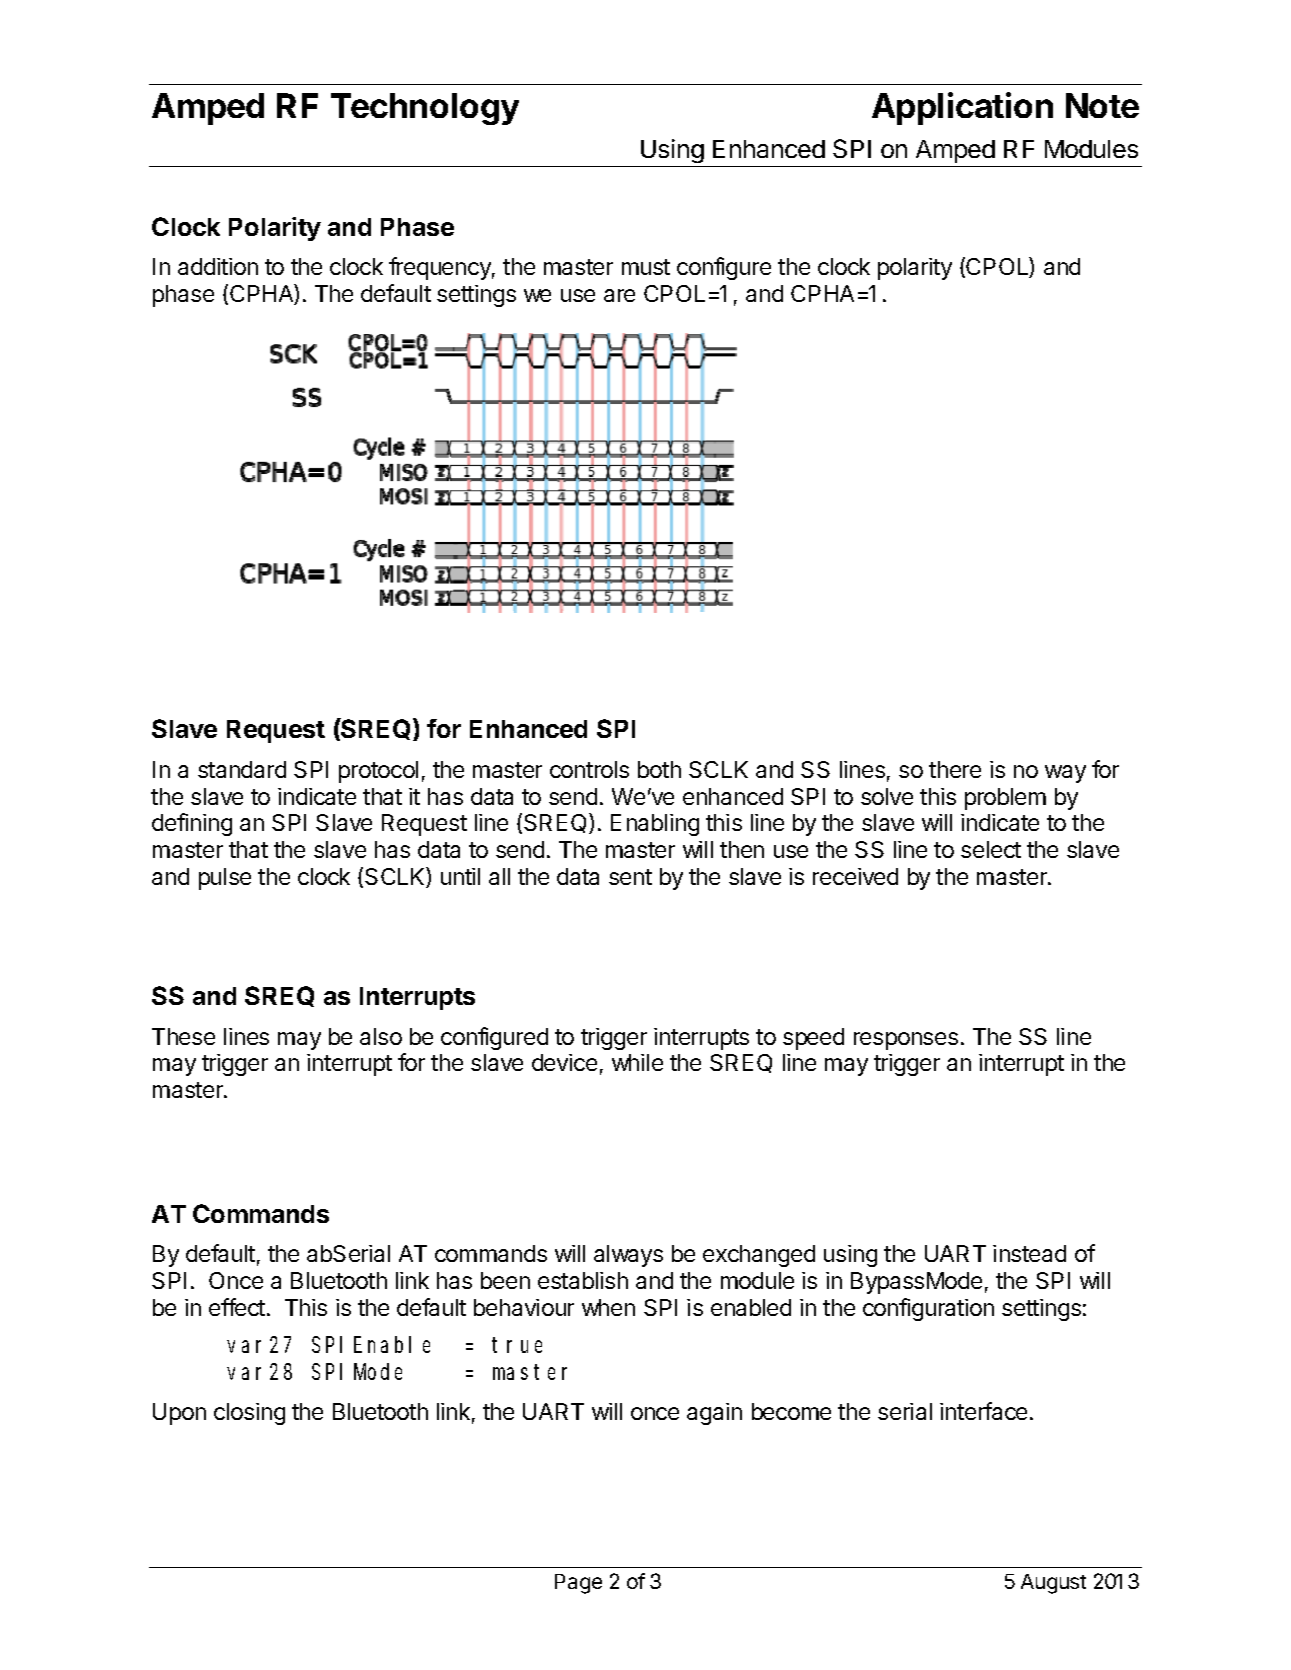 The width and height of the page is (1291, 1670). I want to click on standard, so click(242, 769).
